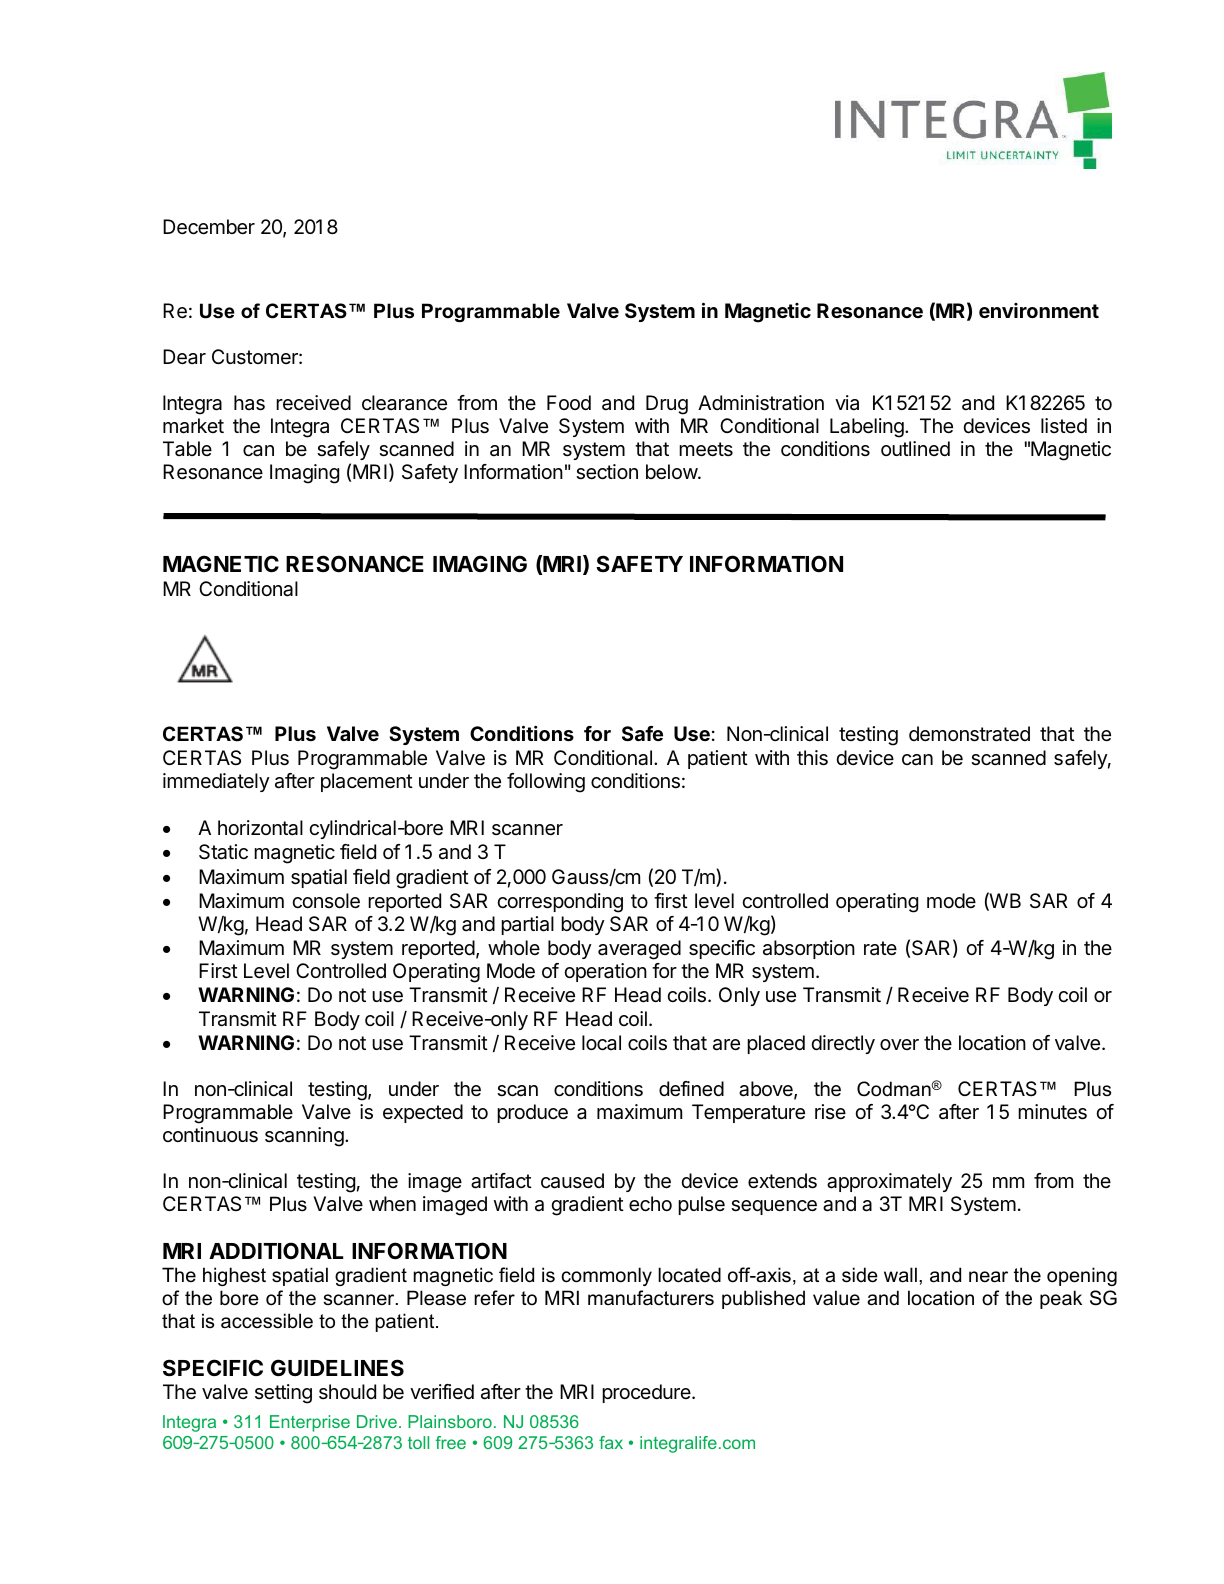  Describe the element at coordinates (667, 405) in the screenshot. I see `Drug` at that location.
